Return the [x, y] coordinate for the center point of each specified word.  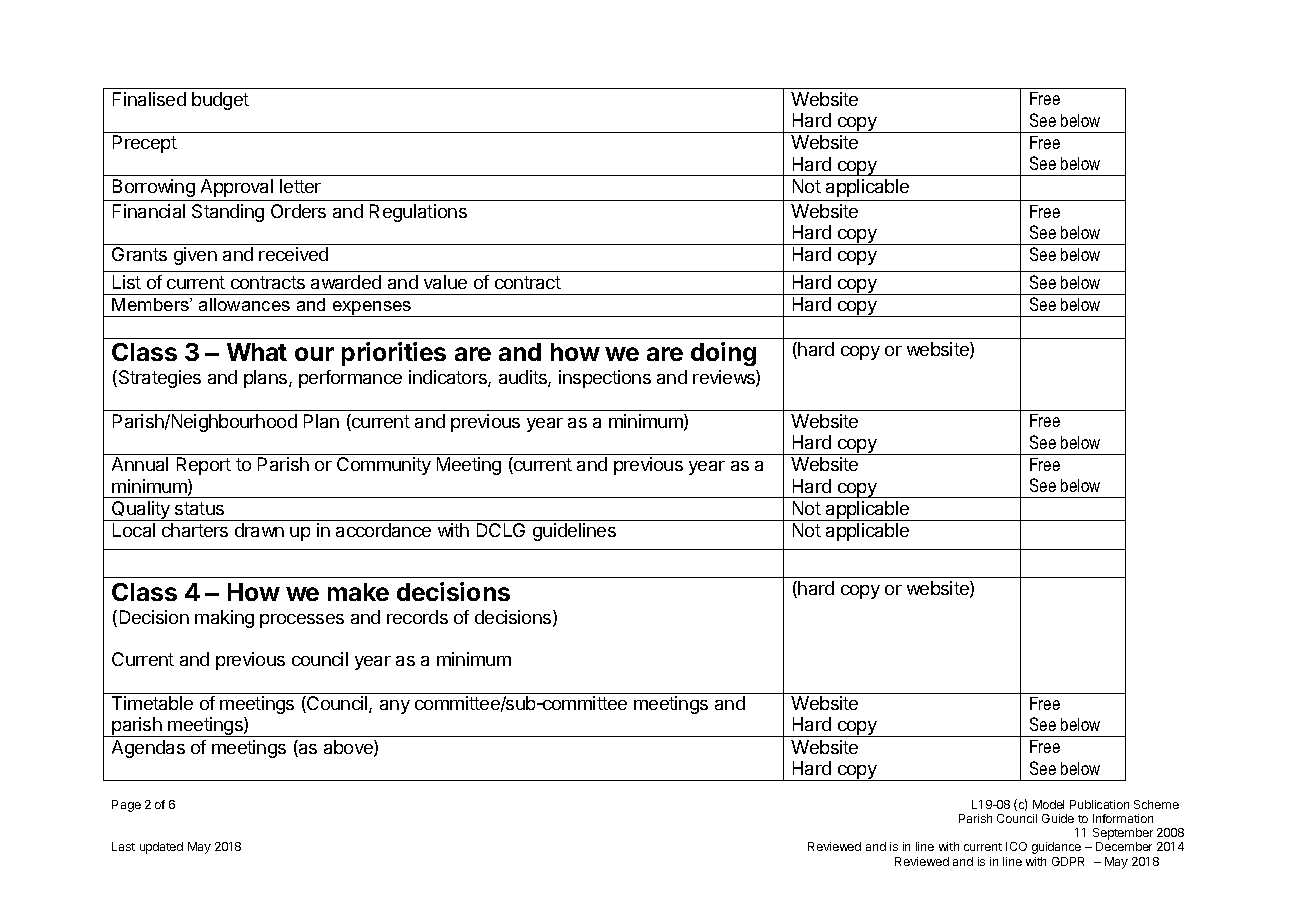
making [224, 619]
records [417, 617]
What [257, 352]
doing [723, 354]
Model [1048, 804]
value [445, 282]
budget [220, 101]
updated [161, 848]
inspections [605, 379]
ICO [1016, 846]
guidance [1056, 848]
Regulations [418, 213]
